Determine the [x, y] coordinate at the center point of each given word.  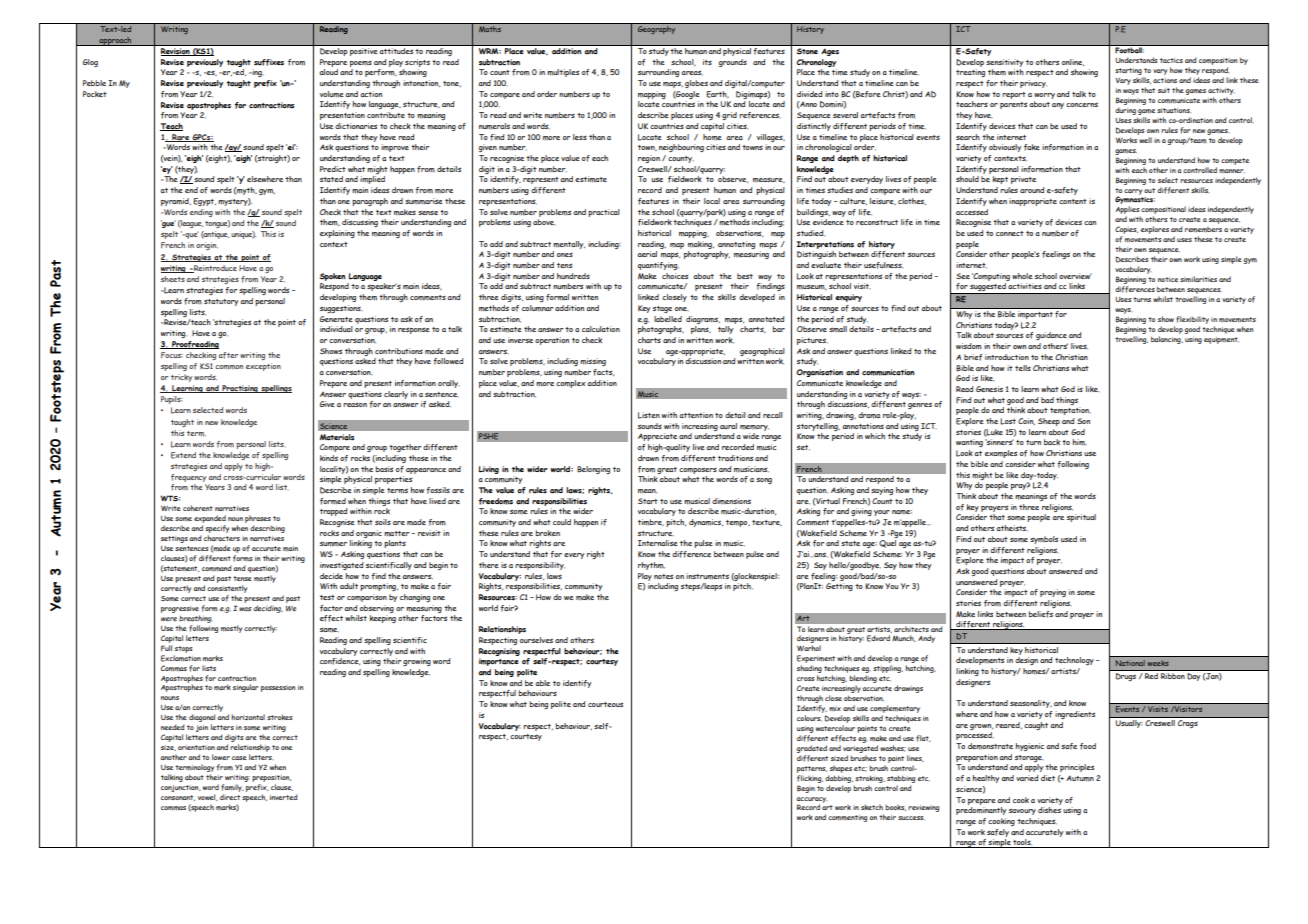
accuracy [811, 801]
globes [696, 84]
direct [230, 797]
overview [1075, 276]
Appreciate [657, 437]
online [1073, 62]
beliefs [1040, 614]
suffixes [269, 62]
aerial [647, 254]
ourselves [536, 640]
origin [207, 246]
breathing [195, 619]
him [1079, 442]
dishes [1049, 810]
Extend [183, 455]
